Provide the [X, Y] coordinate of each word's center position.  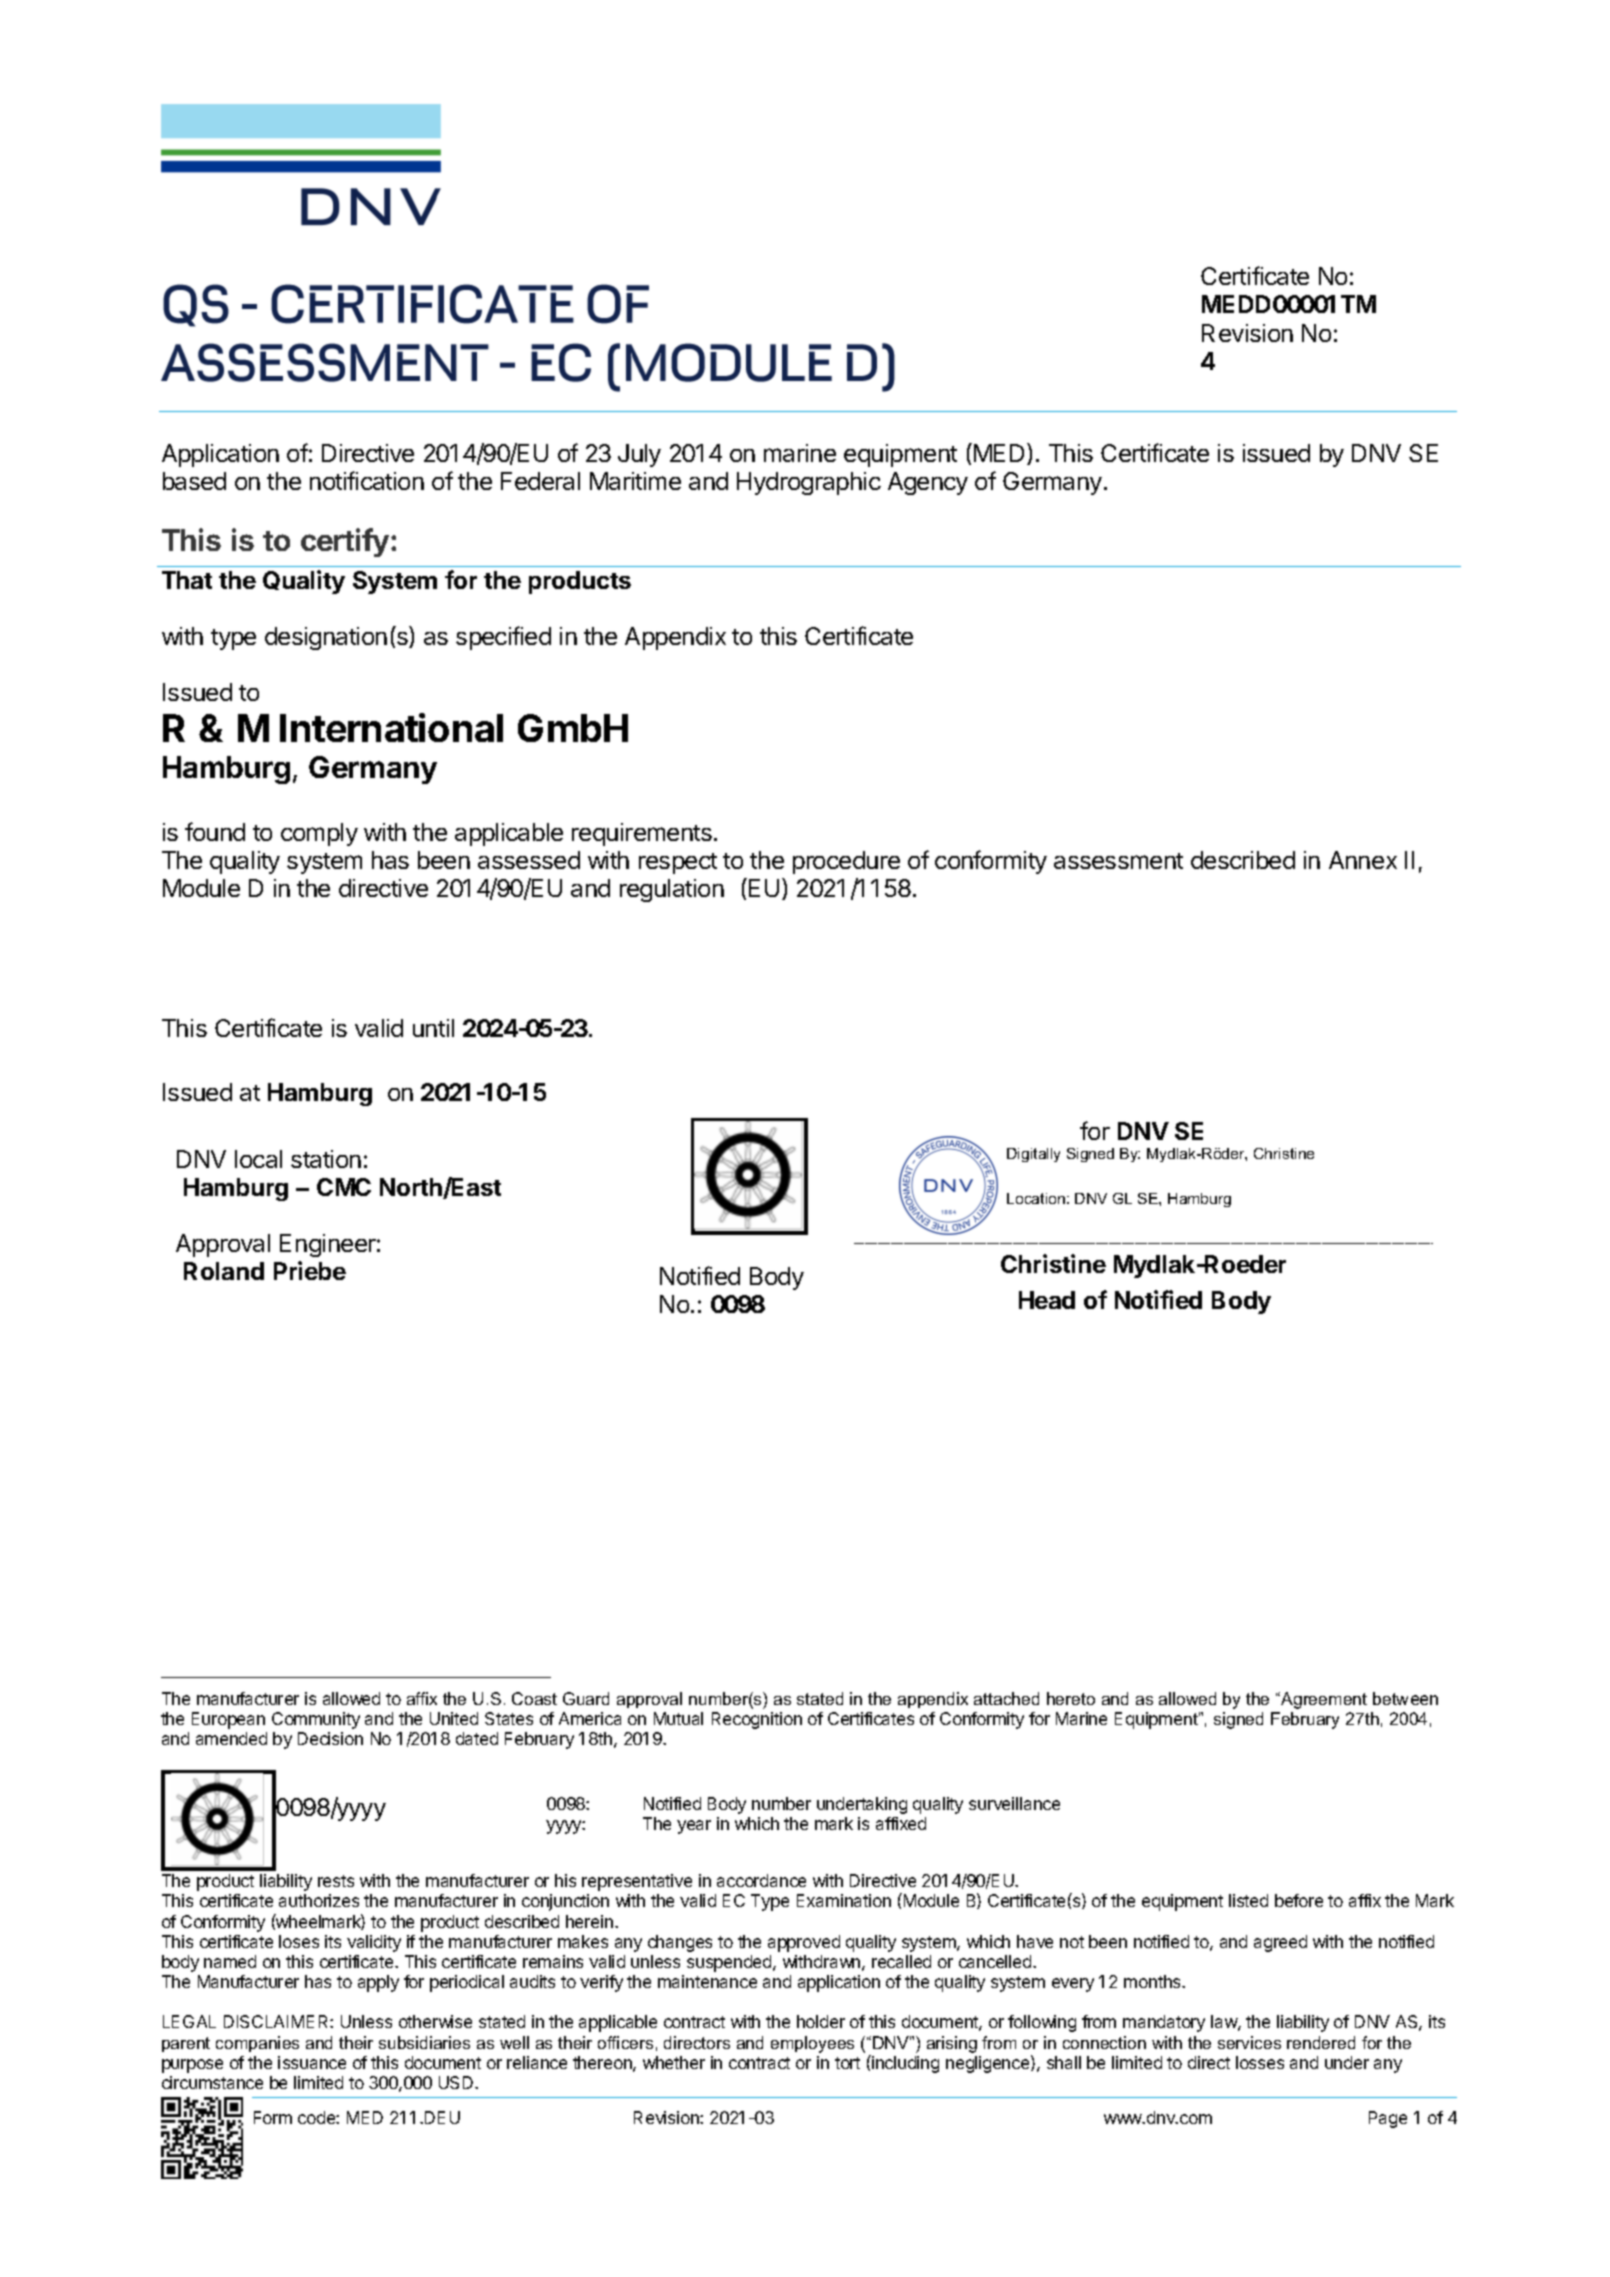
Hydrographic [809, 483]
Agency [928, 483]
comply [319, 834]
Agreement [1323, 1700]
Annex [1363, 860]
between [1405, 1698]
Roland [224, 1271]
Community [316, 1720]
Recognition [757, 1720]
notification [367, 480]
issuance [312, 2062]
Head [1047, 1300]
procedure [846, 862]
